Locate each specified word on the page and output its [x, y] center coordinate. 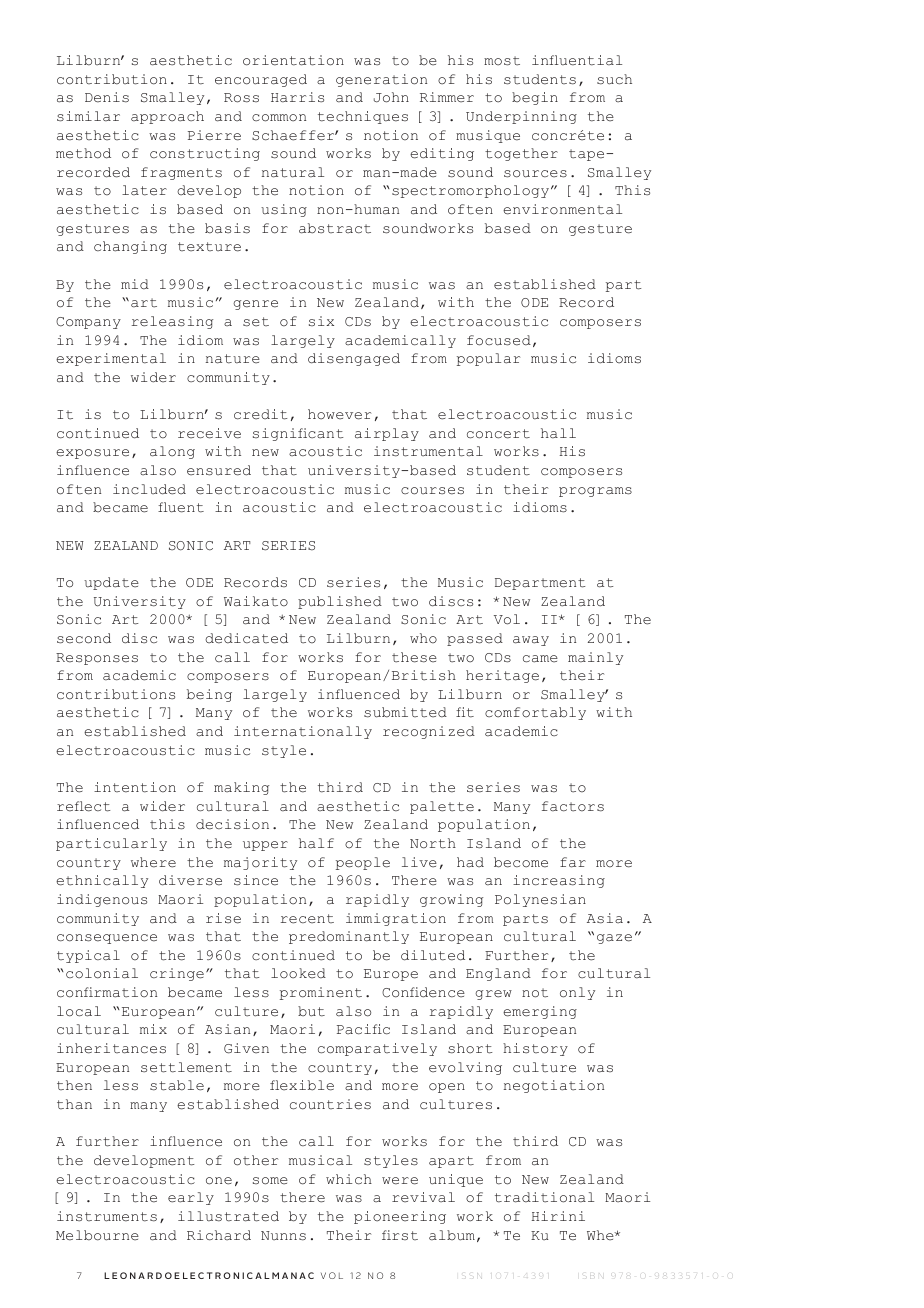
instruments [107, 1216]
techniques [363, 117]
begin [535, 98]
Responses [97, 659]
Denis [107, 97]
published [340, 602]
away [531, 641]
